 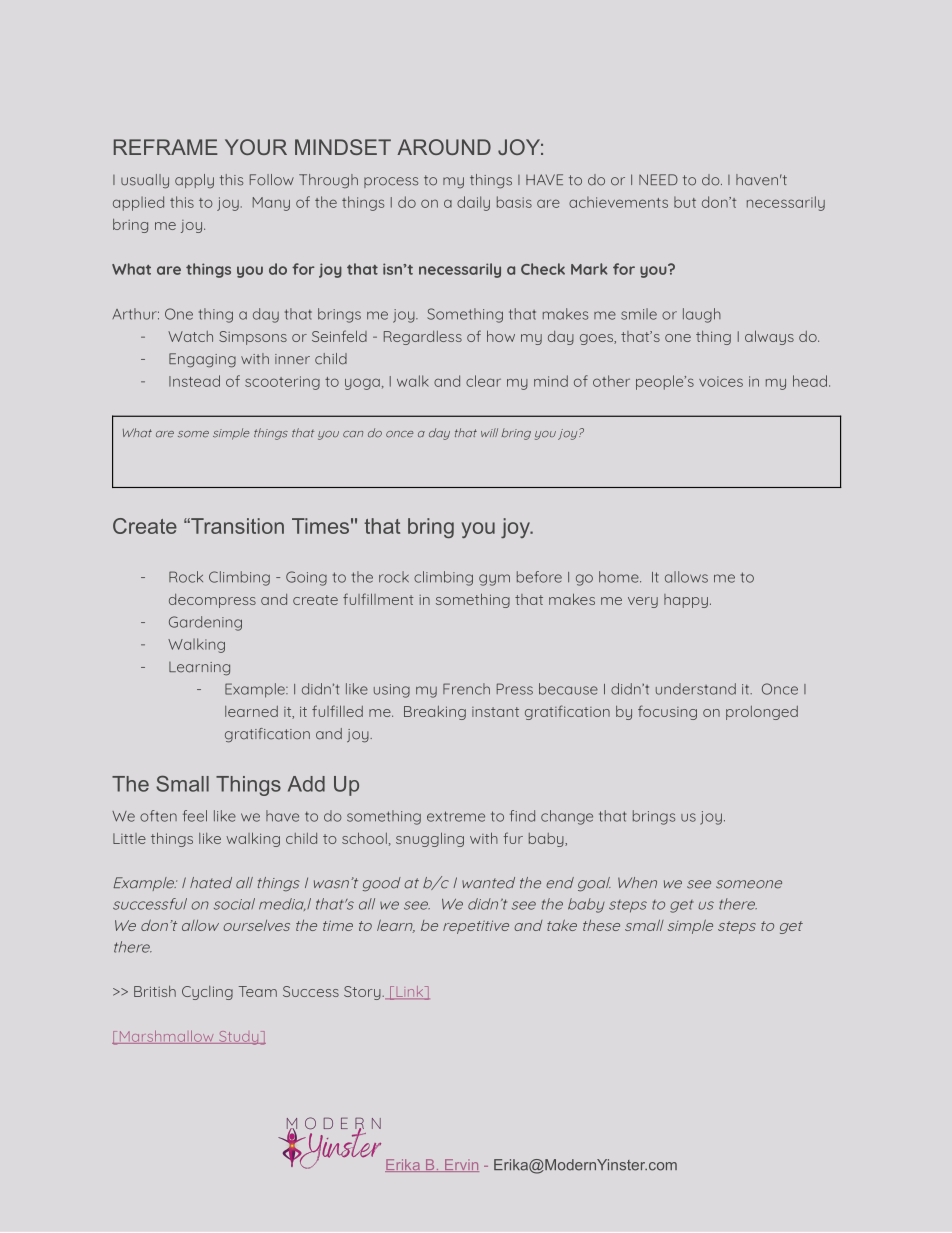 What do you see at coordinates (762, 713) in the document?
I see `prolonged` at bounding box center [762, 713].
